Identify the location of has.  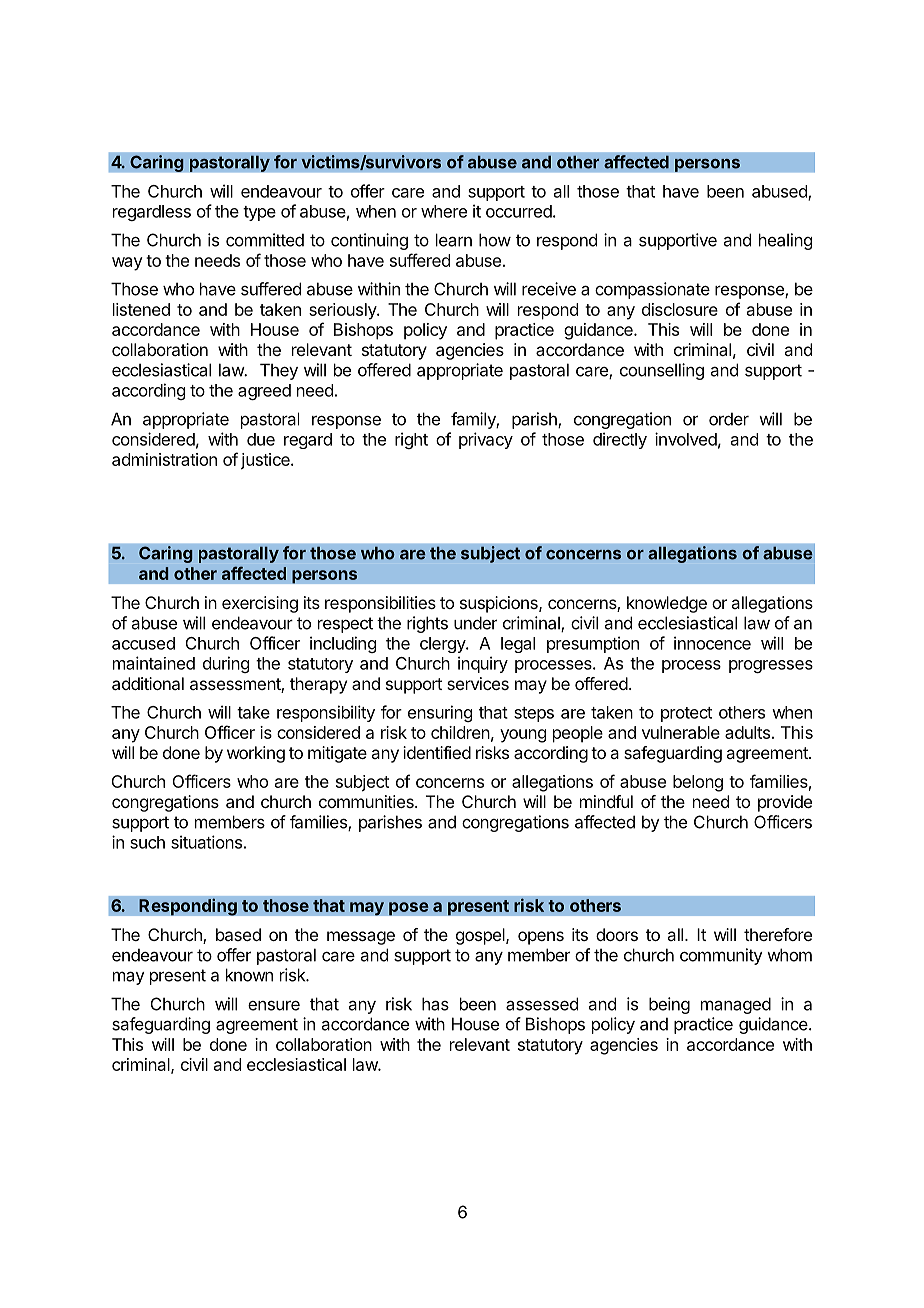
(435, 1004).
